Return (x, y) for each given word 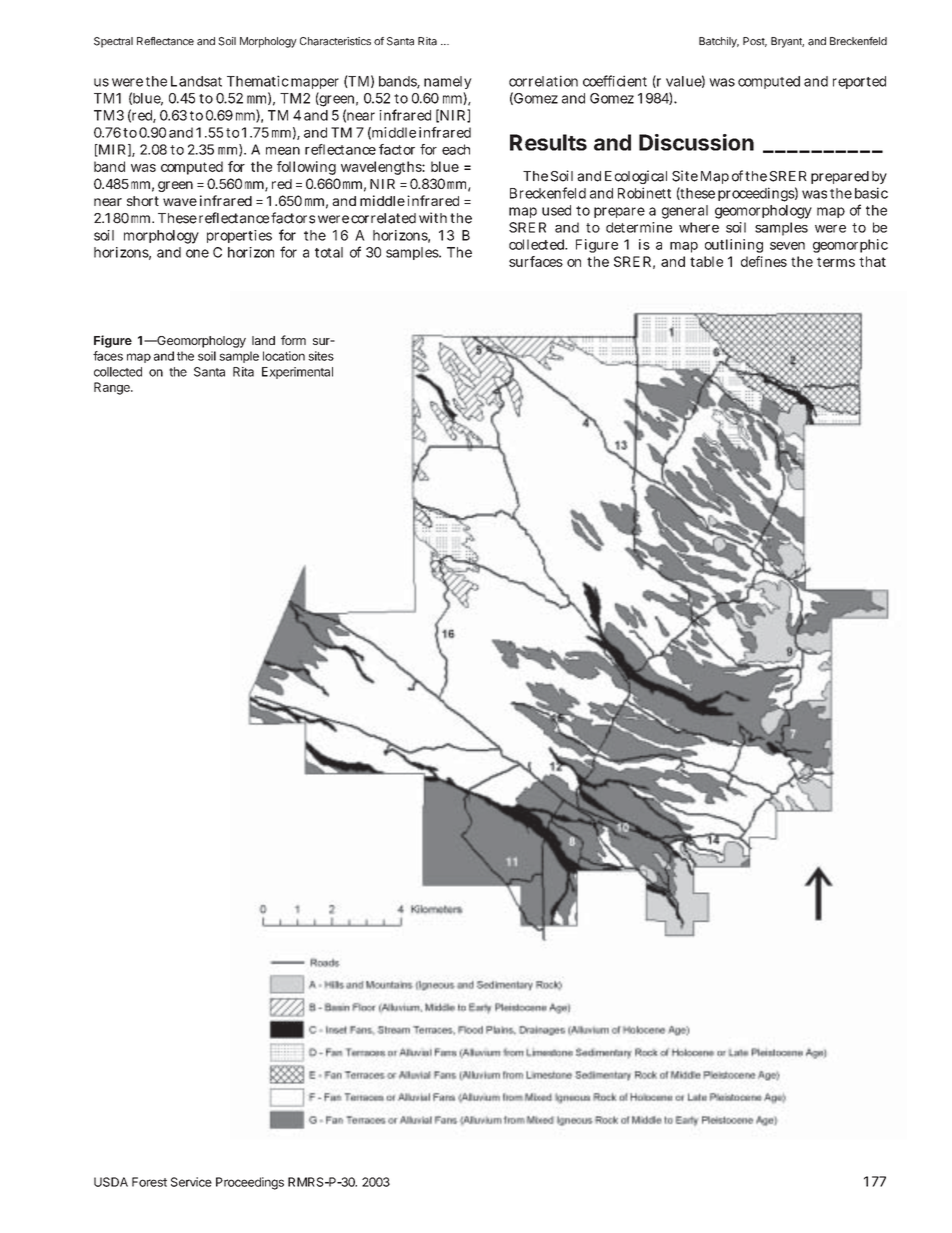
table (706, 261)
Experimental (297, 373)
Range (113, 388)
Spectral (113, 42)
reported (859, 82)
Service (191, 1182)
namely (448, 82)
